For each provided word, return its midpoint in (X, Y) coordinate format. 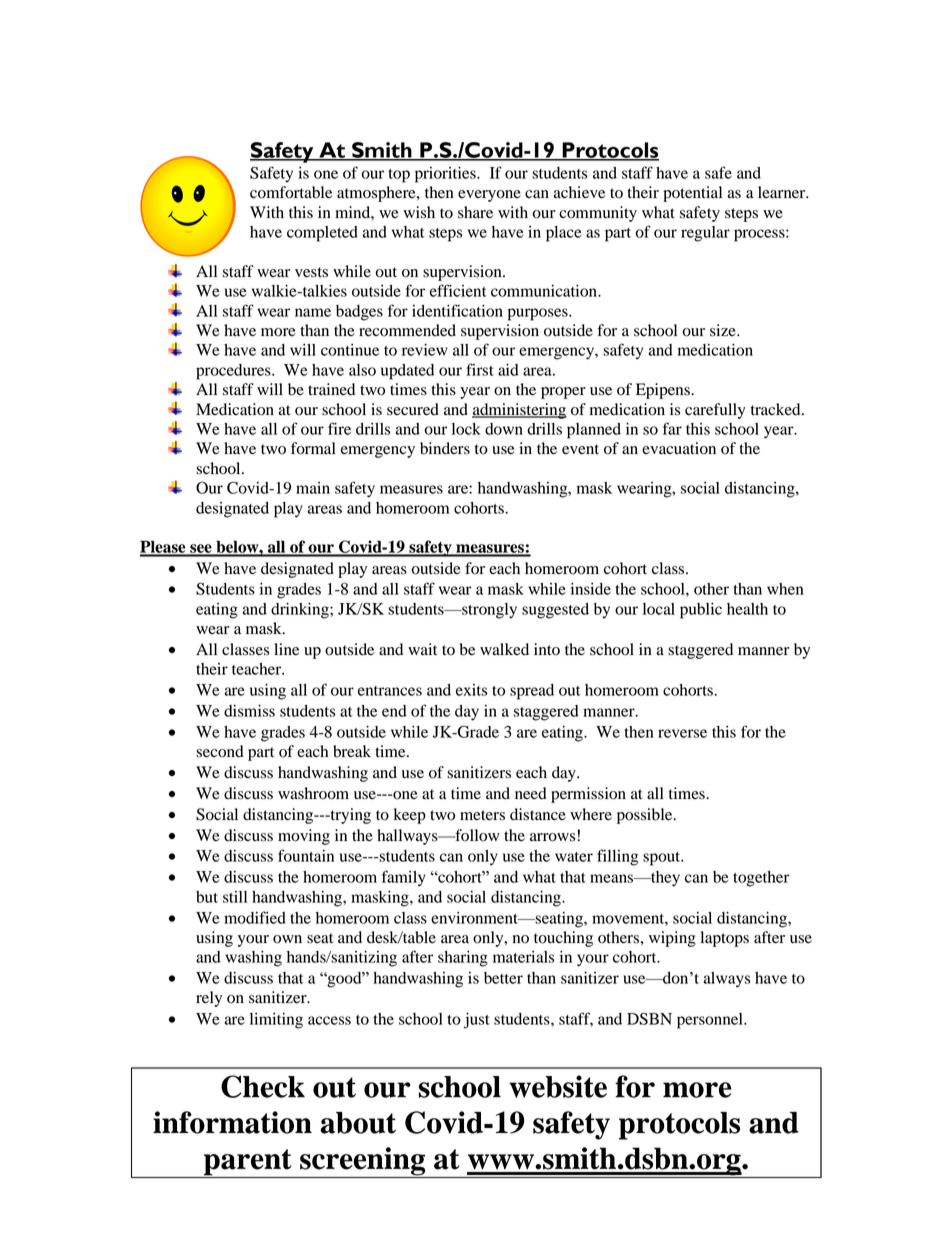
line (286, 649)
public (701, 611)
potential (692, 194)
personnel (711, 1021)
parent (247, 1163)
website (558, 1086)
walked (504, 649)
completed (322, 234)
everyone (489, 196)
